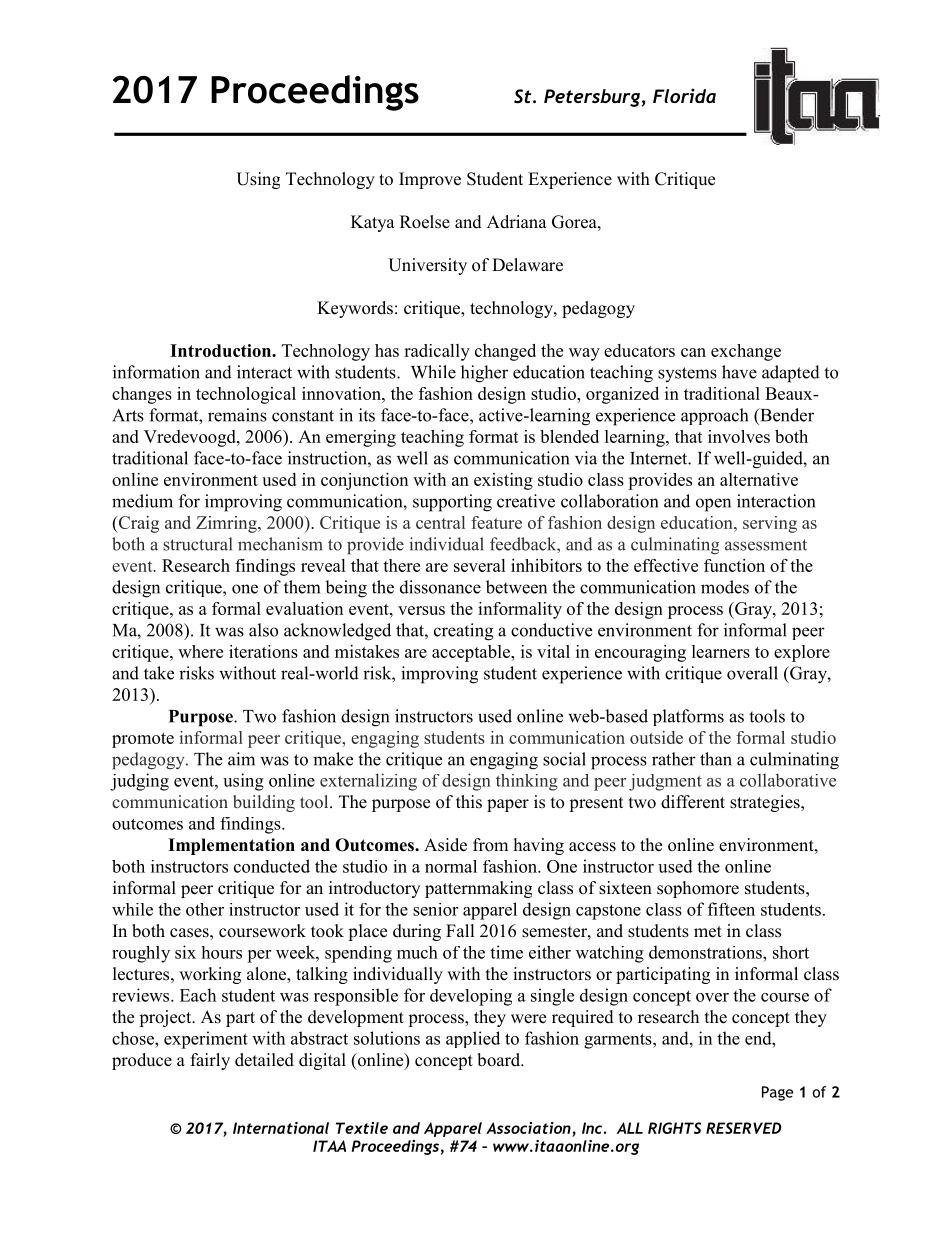 This document has height=1233, width=952. Describe the element at coordinates (430, 180) in the document. I see `Improve` at that location.
